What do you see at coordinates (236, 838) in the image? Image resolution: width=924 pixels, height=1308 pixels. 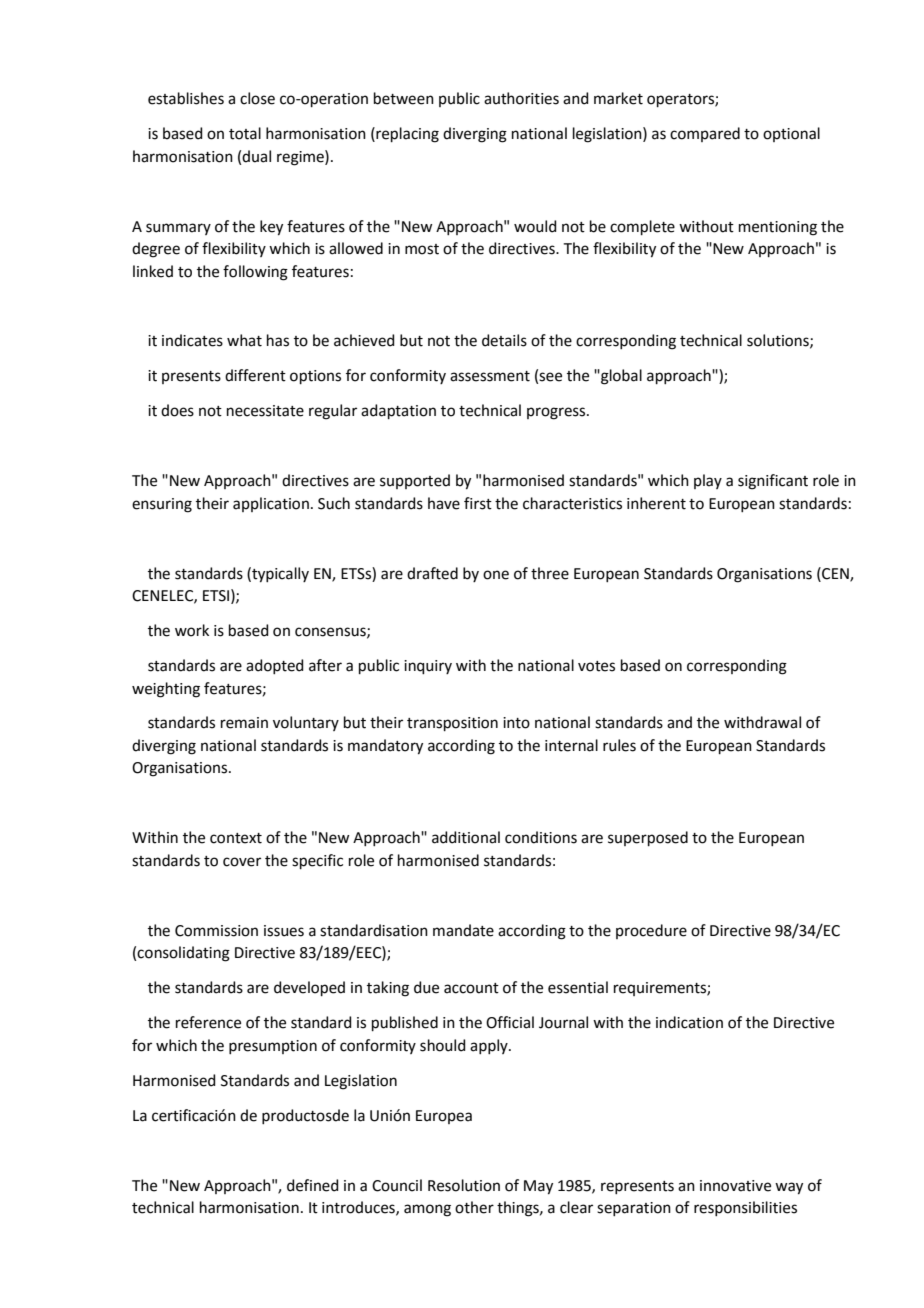 I see `context` at bounding box center [236, 838].
